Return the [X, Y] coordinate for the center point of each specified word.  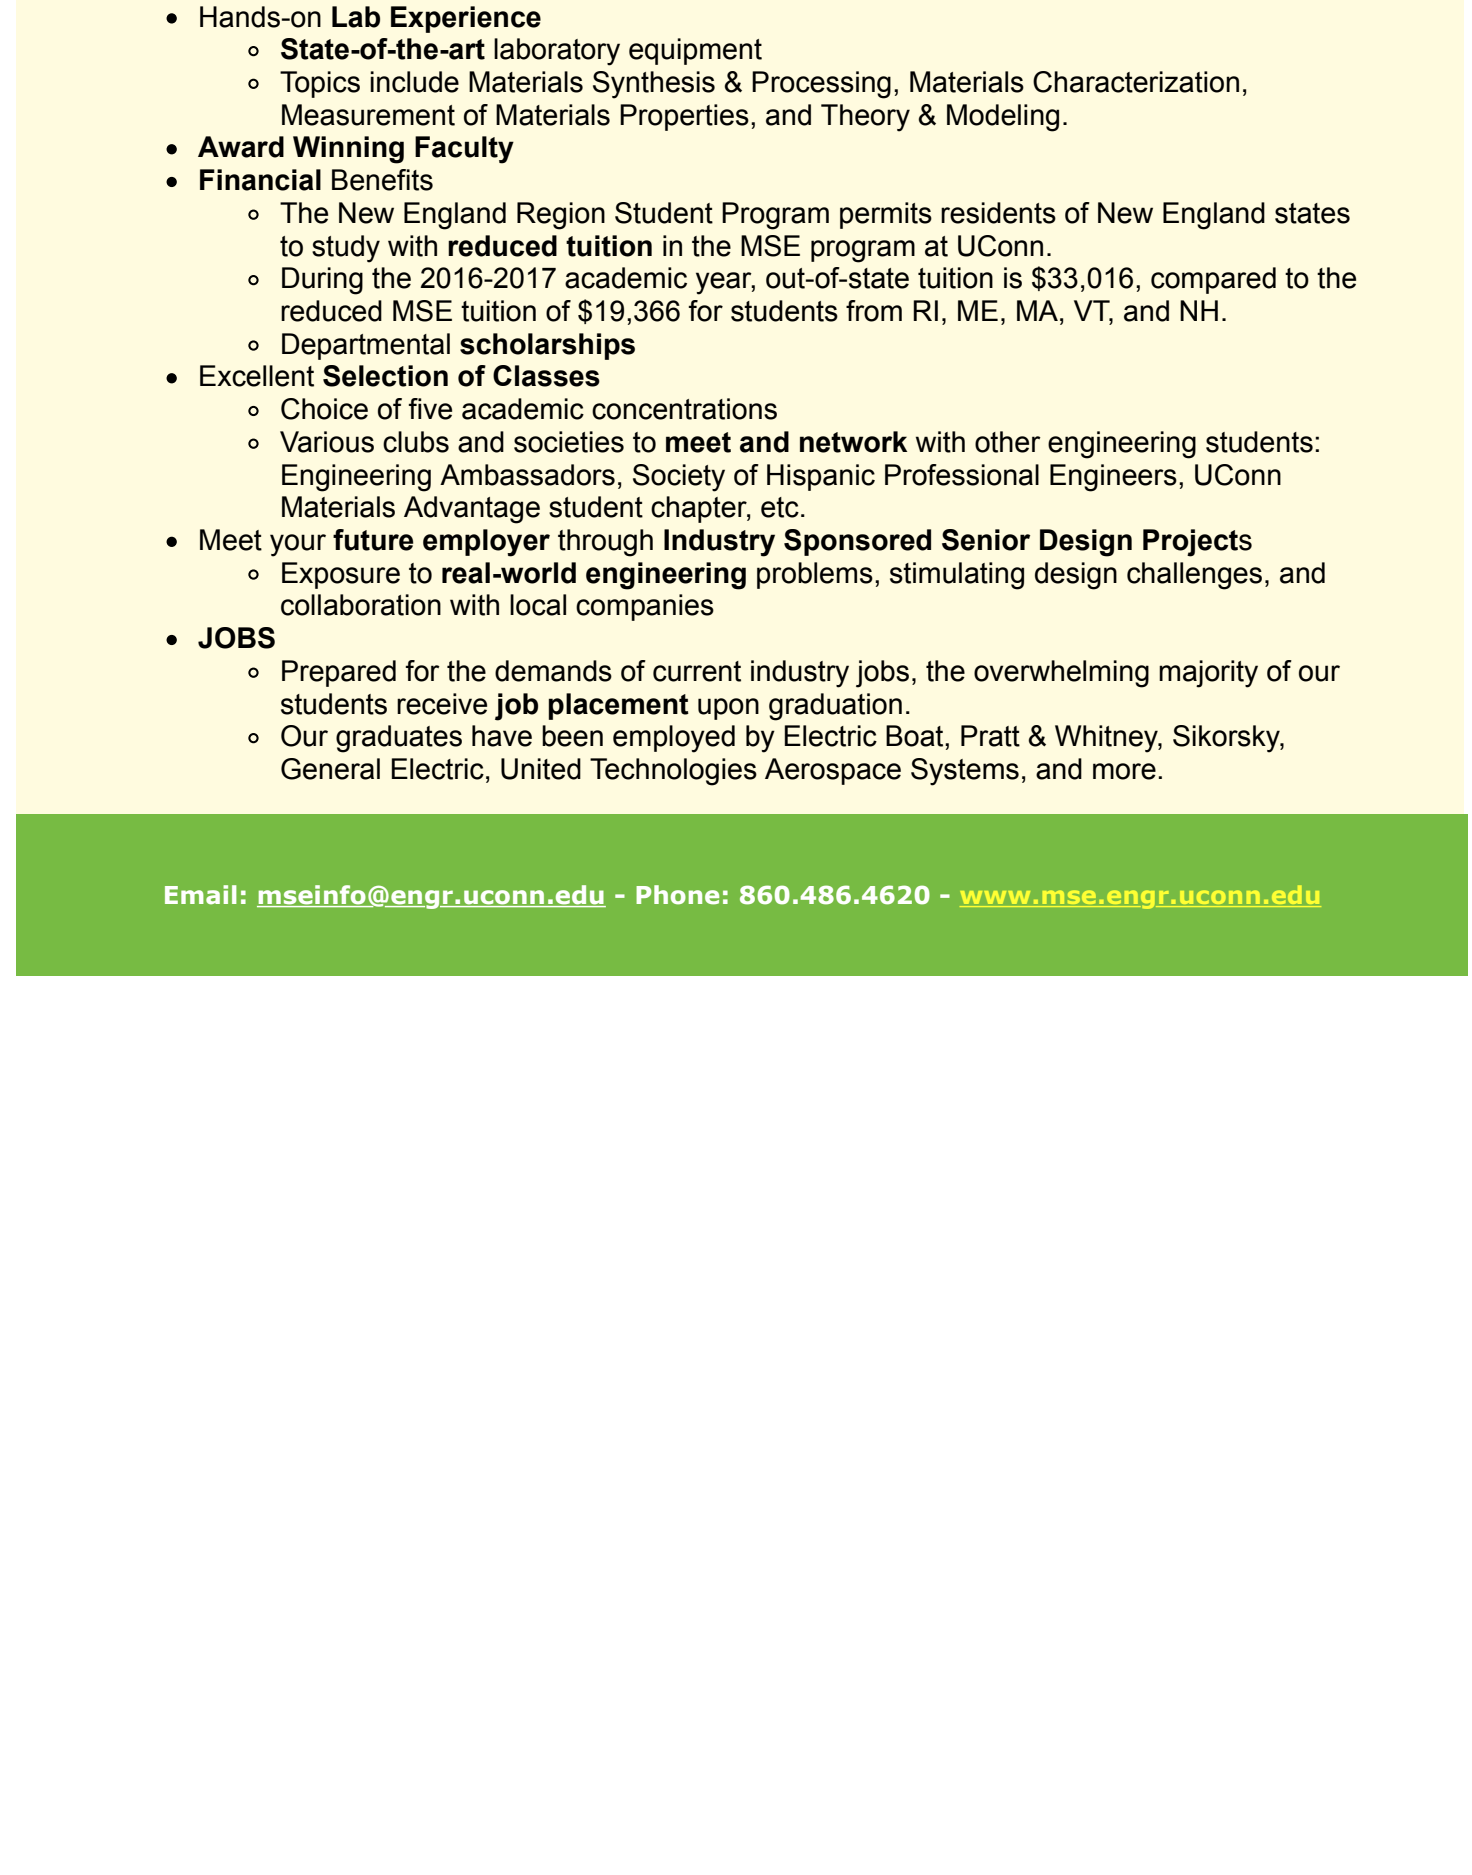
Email [201, 895]
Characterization [1136, 82]
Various [327, 442]
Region [561, 216]
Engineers [1113, 478]
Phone [677, 895]
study [346, 249]
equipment [695, 51]
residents [998, 213]
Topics [320, 84]
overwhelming [1061, 674]
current [697, 671]
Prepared [339, 673]
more [1124, 771]
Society [679, 478]
